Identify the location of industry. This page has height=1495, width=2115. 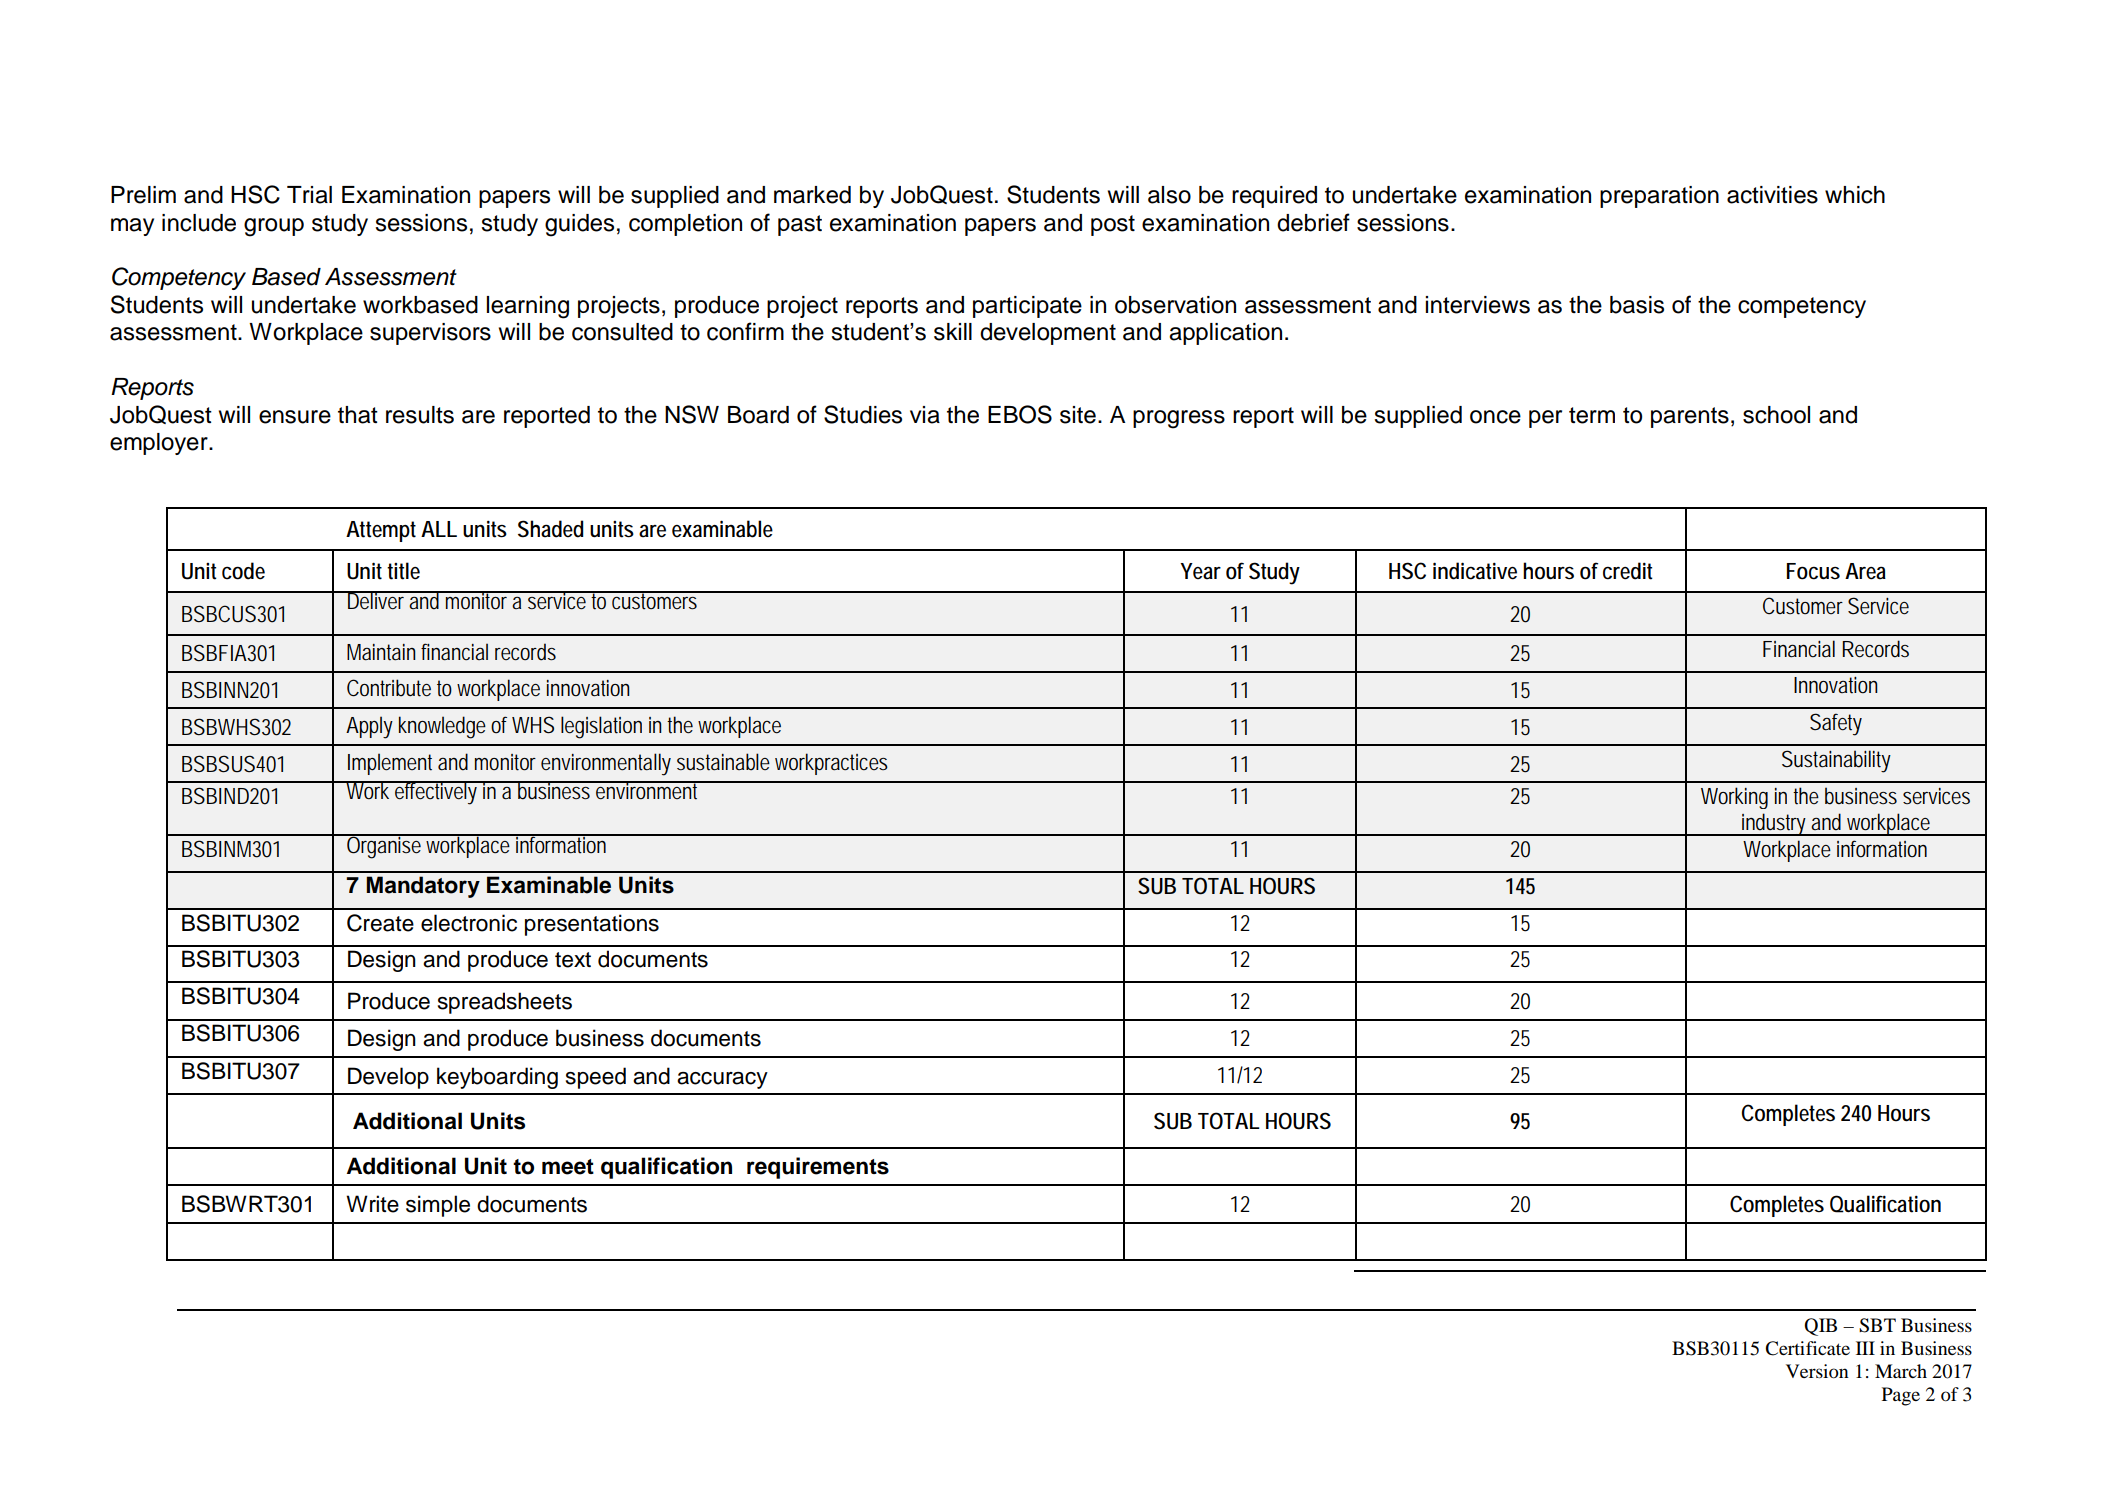
(1775, 824).
